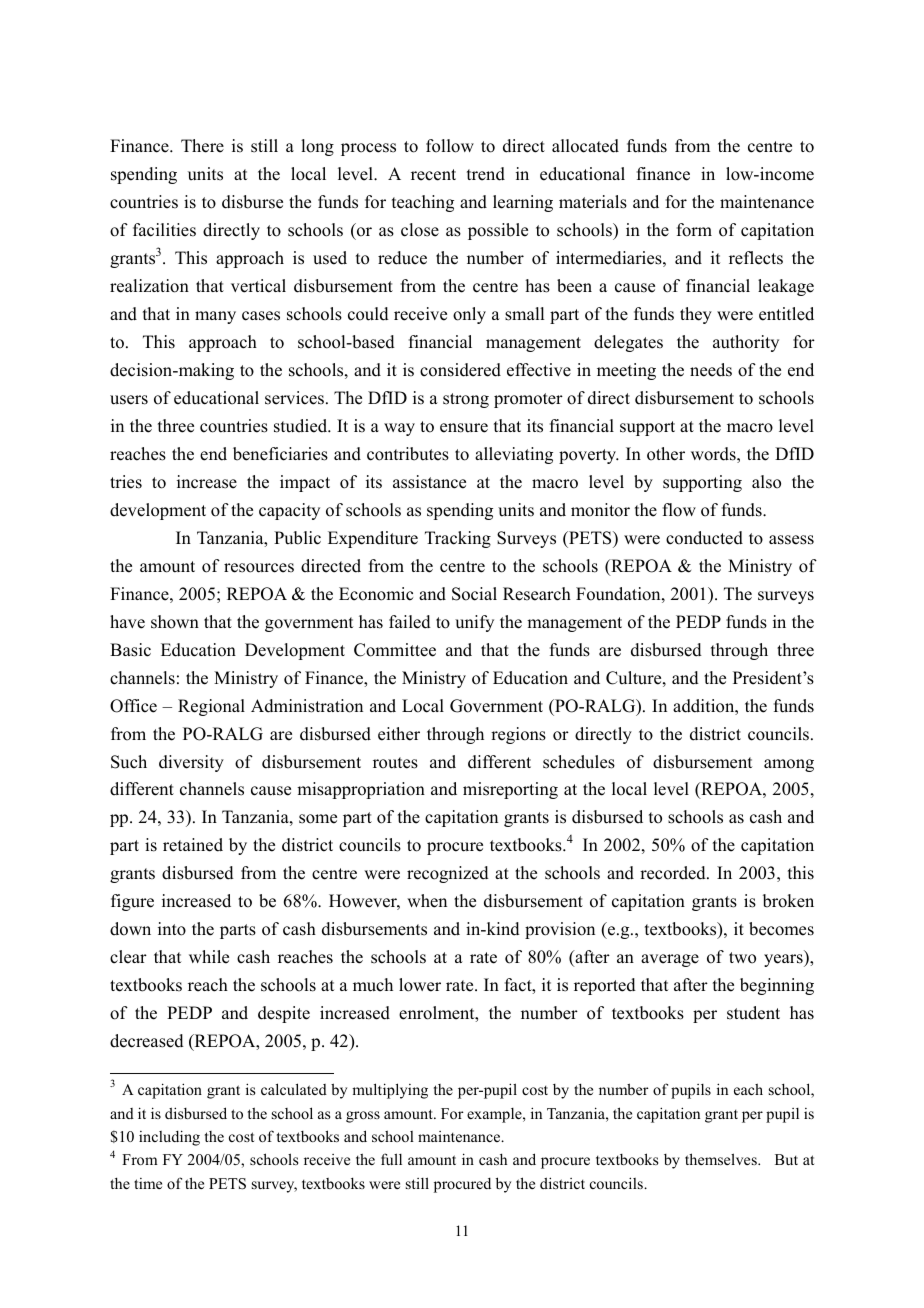  What do you see at coordinates (495, 1115) in the image?
I see `example` at bounding box center [495, 1115].
